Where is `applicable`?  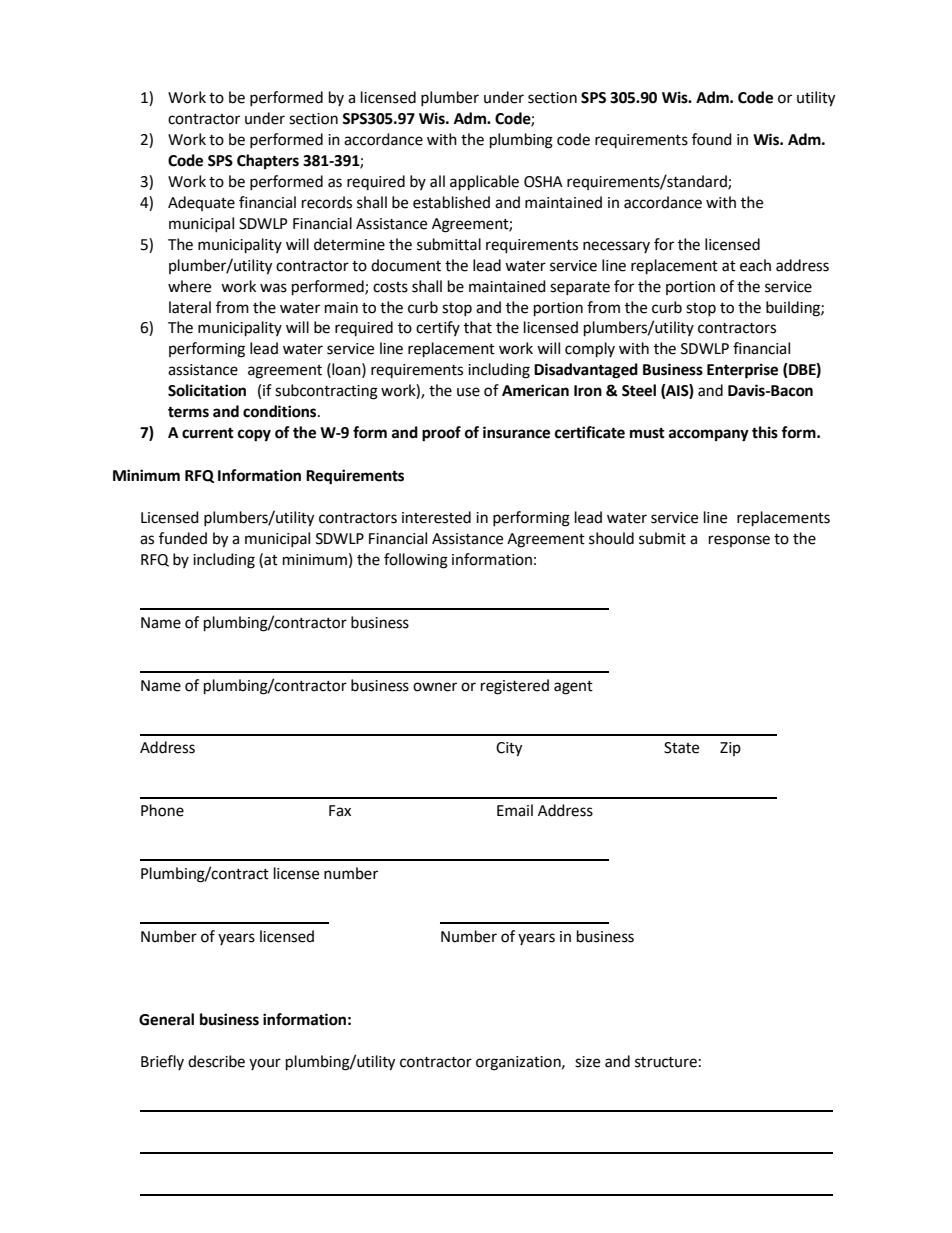 applicable is located at coordinates (484, 183).
